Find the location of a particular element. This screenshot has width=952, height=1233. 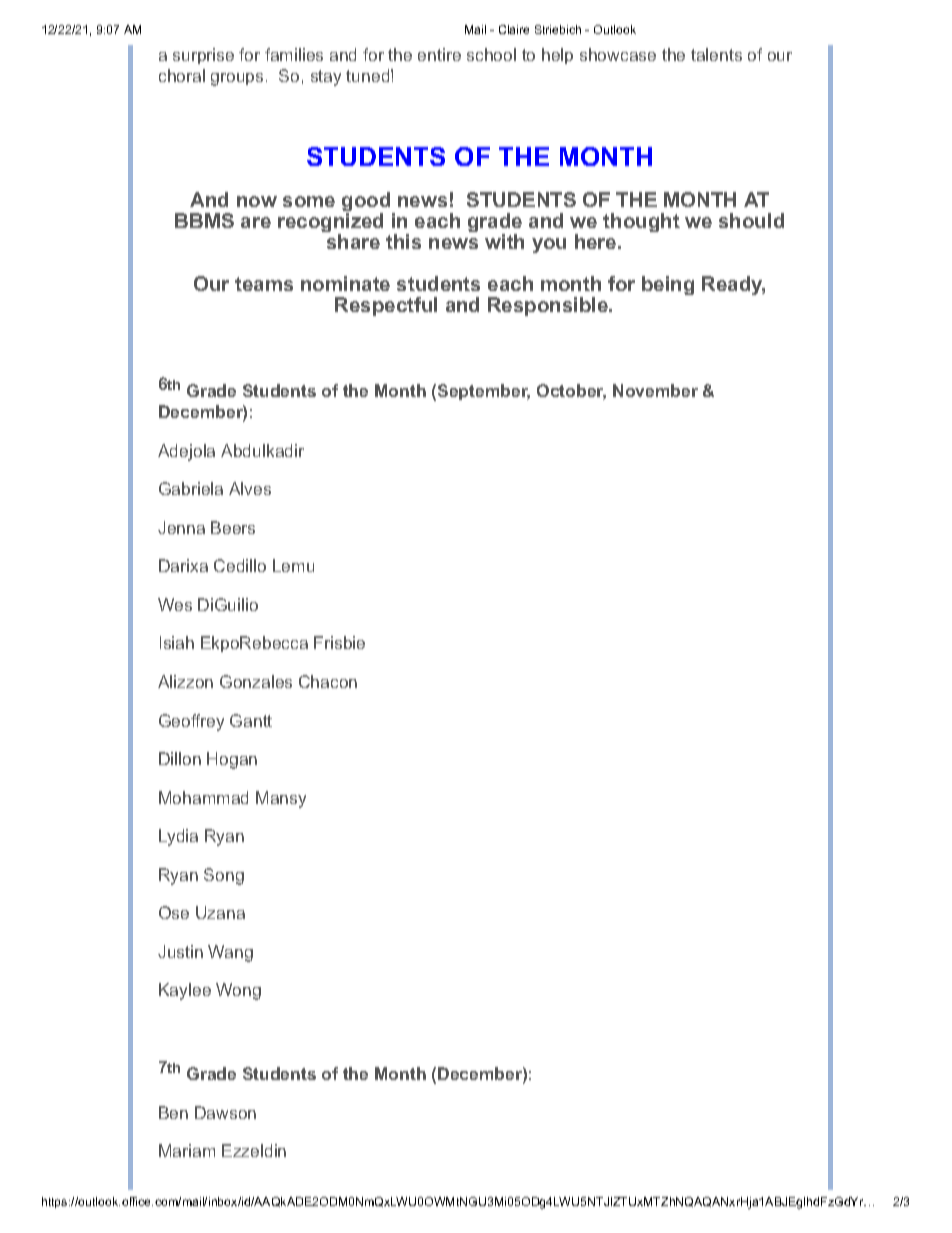

groups is located at coordinates (237, 79).
